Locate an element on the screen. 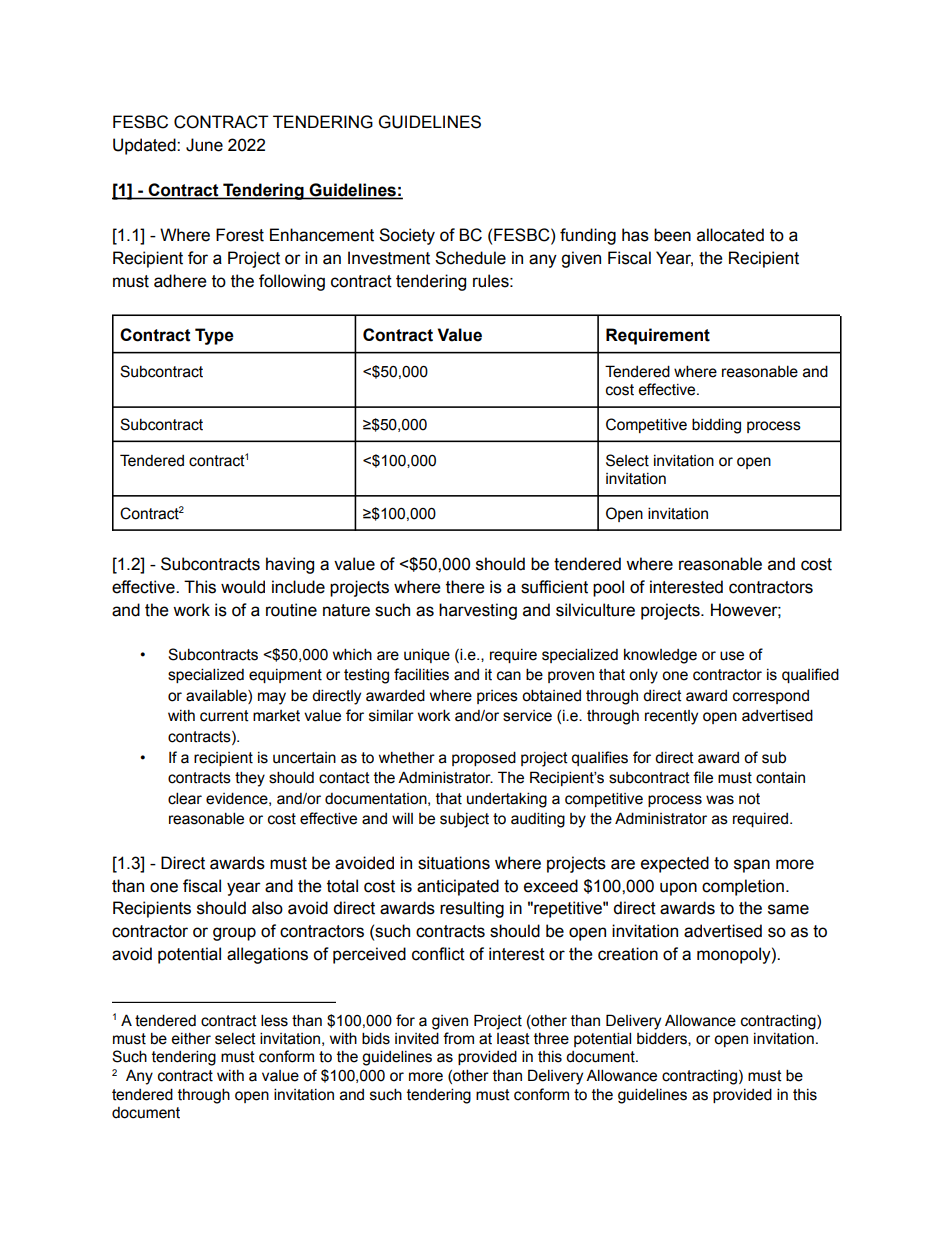  bidders is located at coordinates (663, 1039).
